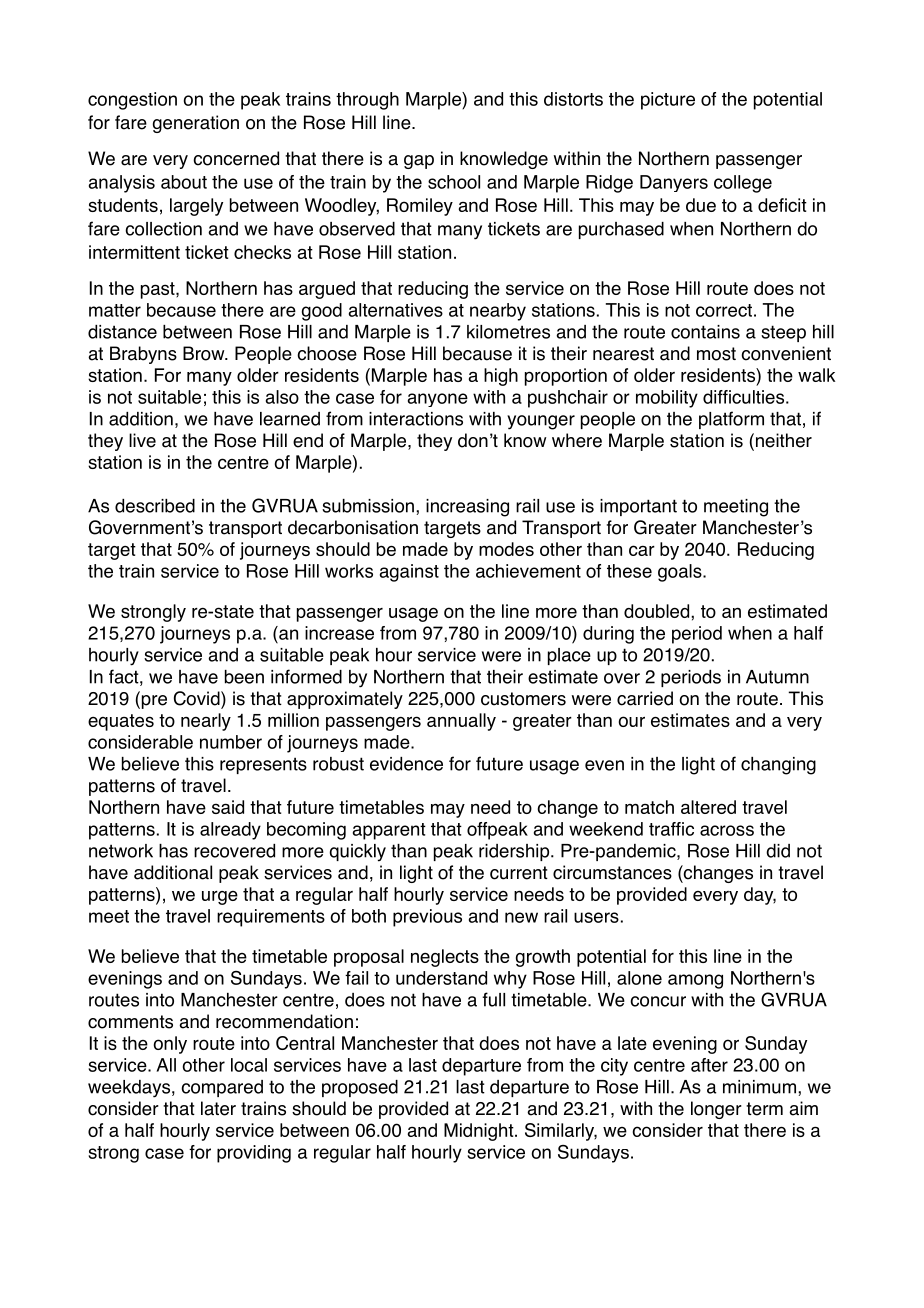  What do you see at coordinates (244, 677) in the document?
I see `been` at bounding box center [244, 677].
